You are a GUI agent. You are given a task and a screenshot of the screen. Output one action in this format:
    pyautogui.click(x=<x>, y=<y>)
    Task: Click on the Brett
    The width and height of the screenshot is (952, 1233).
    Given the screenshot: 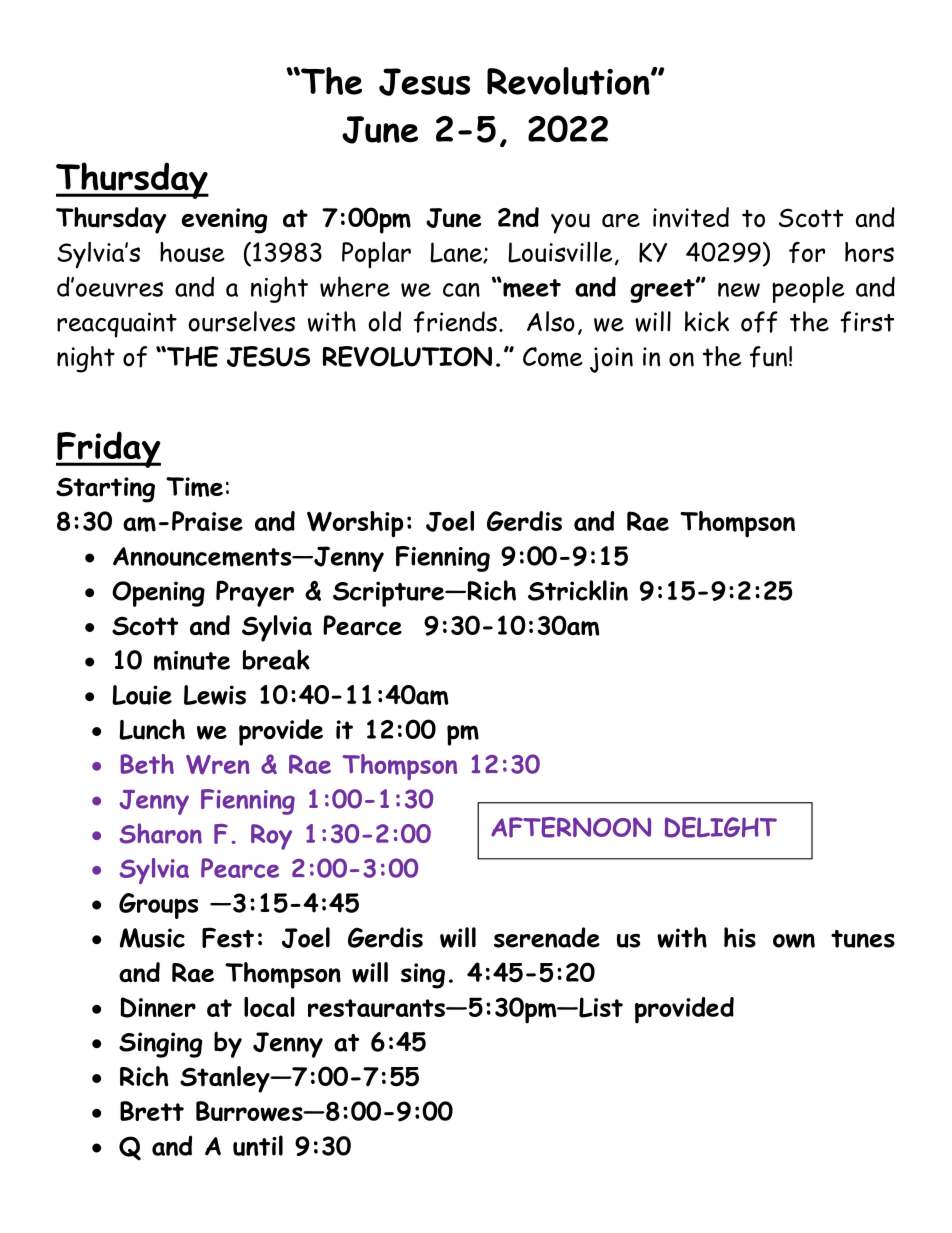 What is the action you would take?
    pyautogui.click(x=152, y=1111)
